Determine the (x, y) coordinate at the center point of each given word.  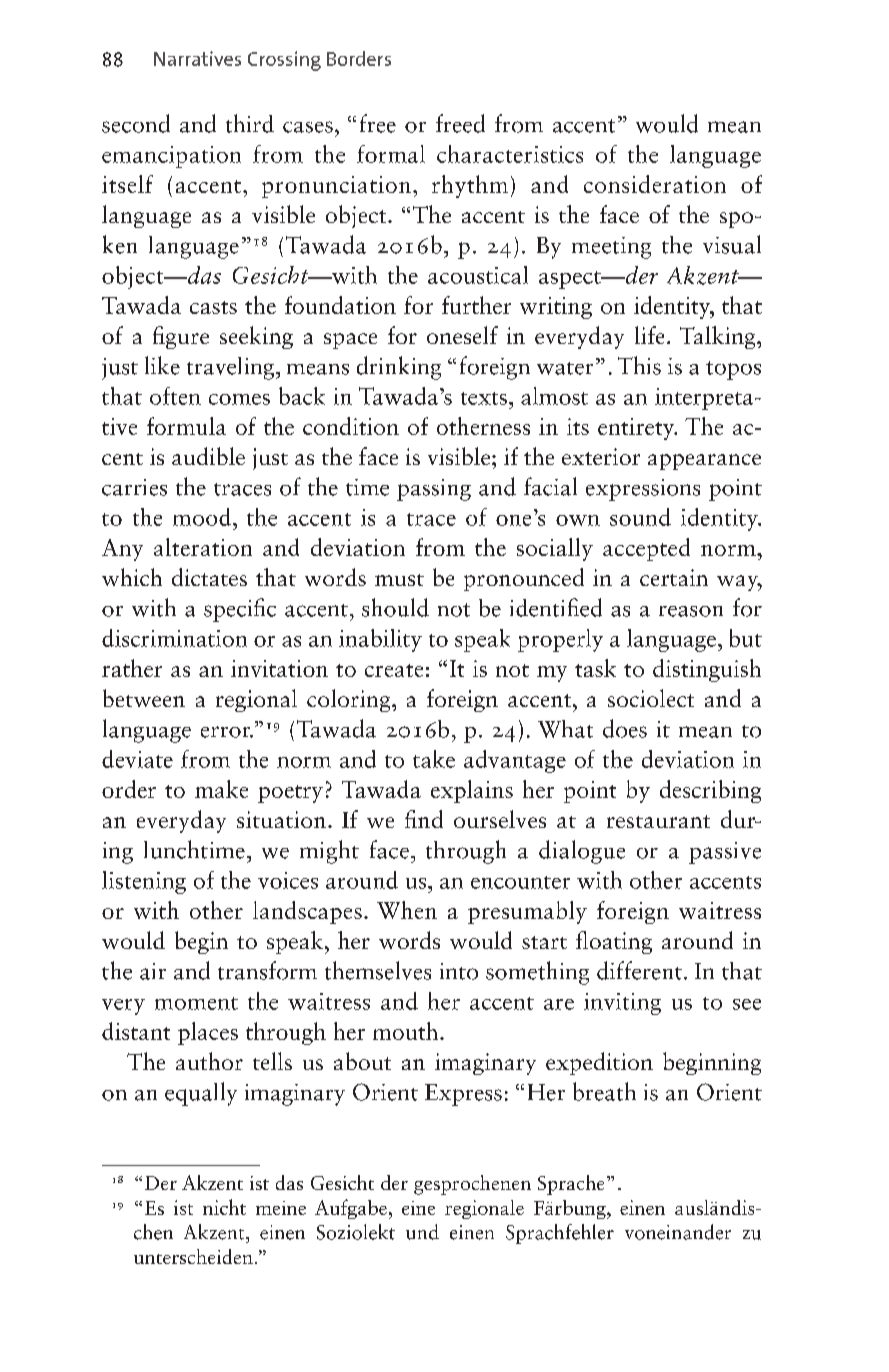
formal (391, 154)
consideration (655, 184)
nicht (224, 1207)
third (250, 123)
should (395, 607)
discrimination (174, 638)
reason (691, 611)
